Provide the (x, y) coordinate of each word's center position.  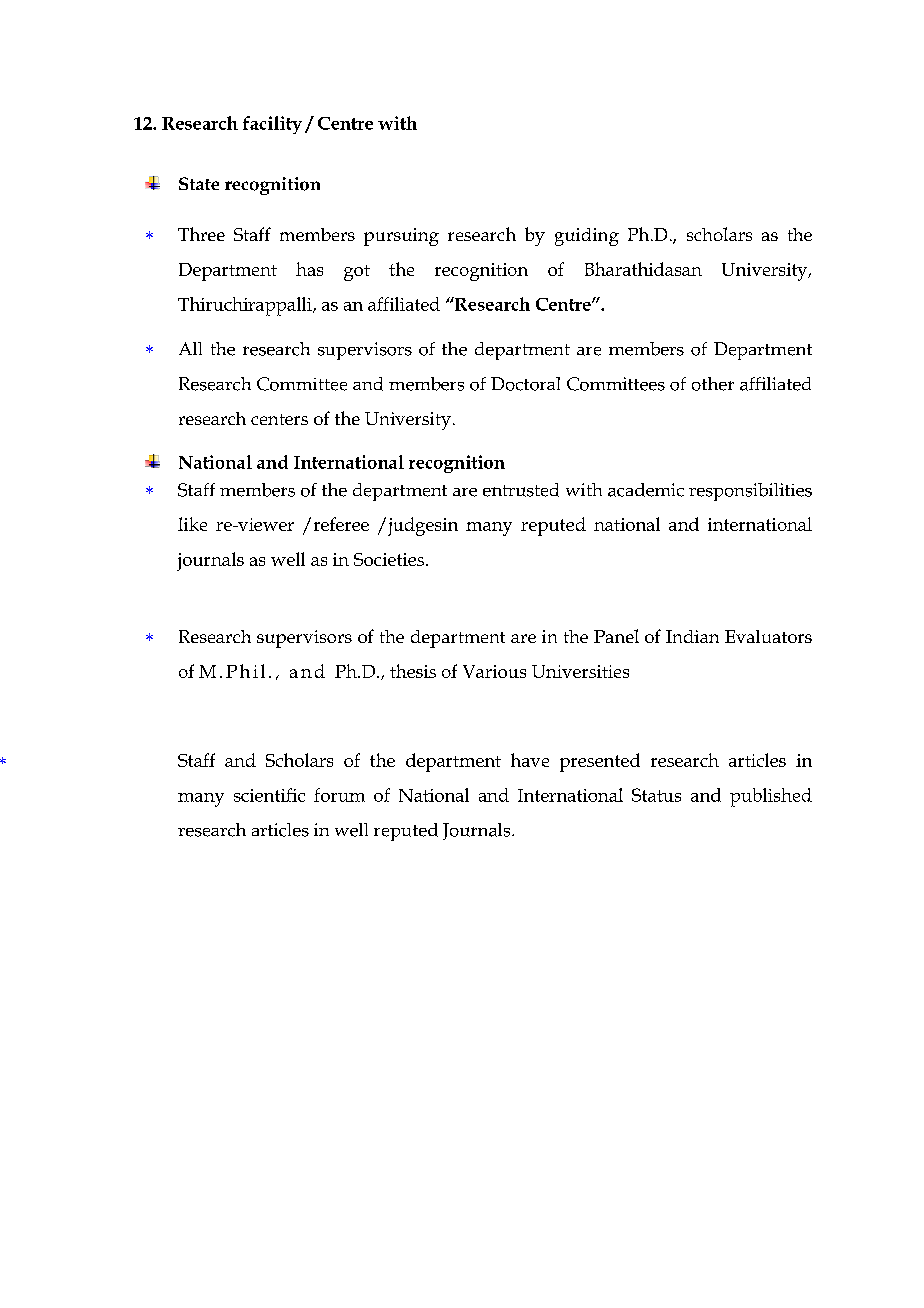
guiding (587, 237)
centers (279, 419)
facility (272, 125)
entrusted (521, 490)
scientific (269, 795)
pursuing (401, 237)
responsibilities (750, 492)
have (530, 760)
